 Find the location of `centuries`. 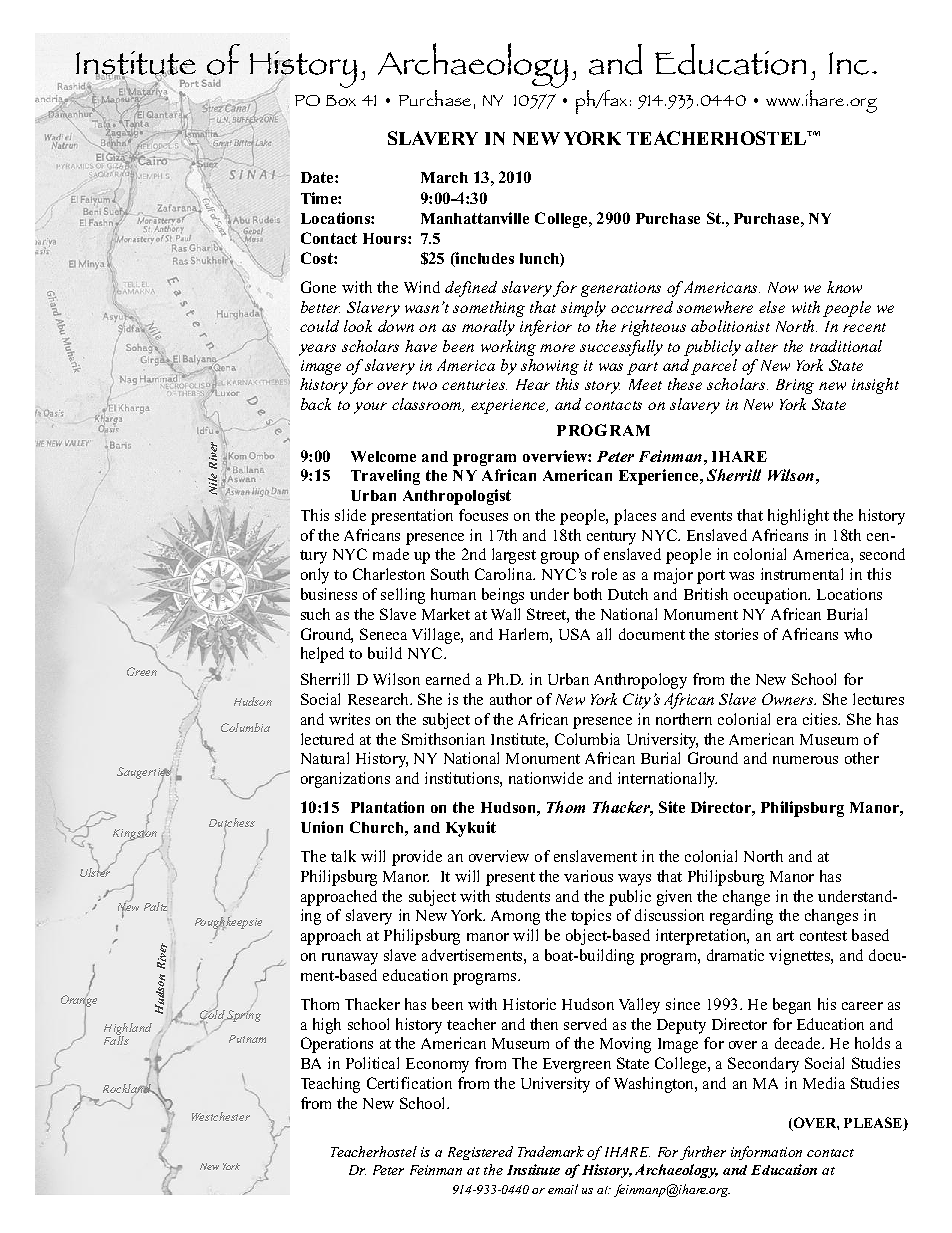

centuries is located at coordinates (474, 384).
